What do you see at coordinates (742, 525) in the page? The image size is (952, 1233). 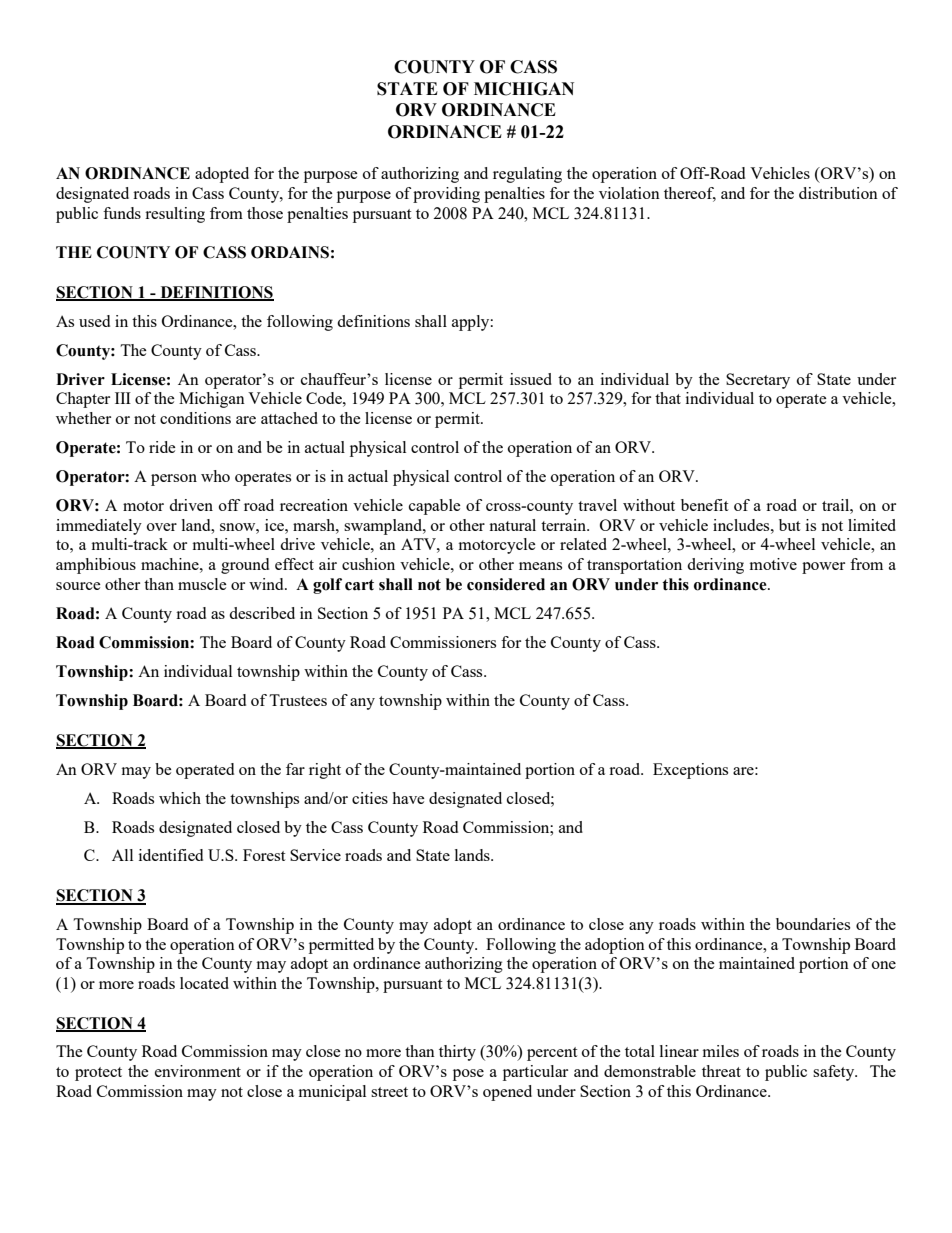 I see `includes` at bounding box center [742, 525].
